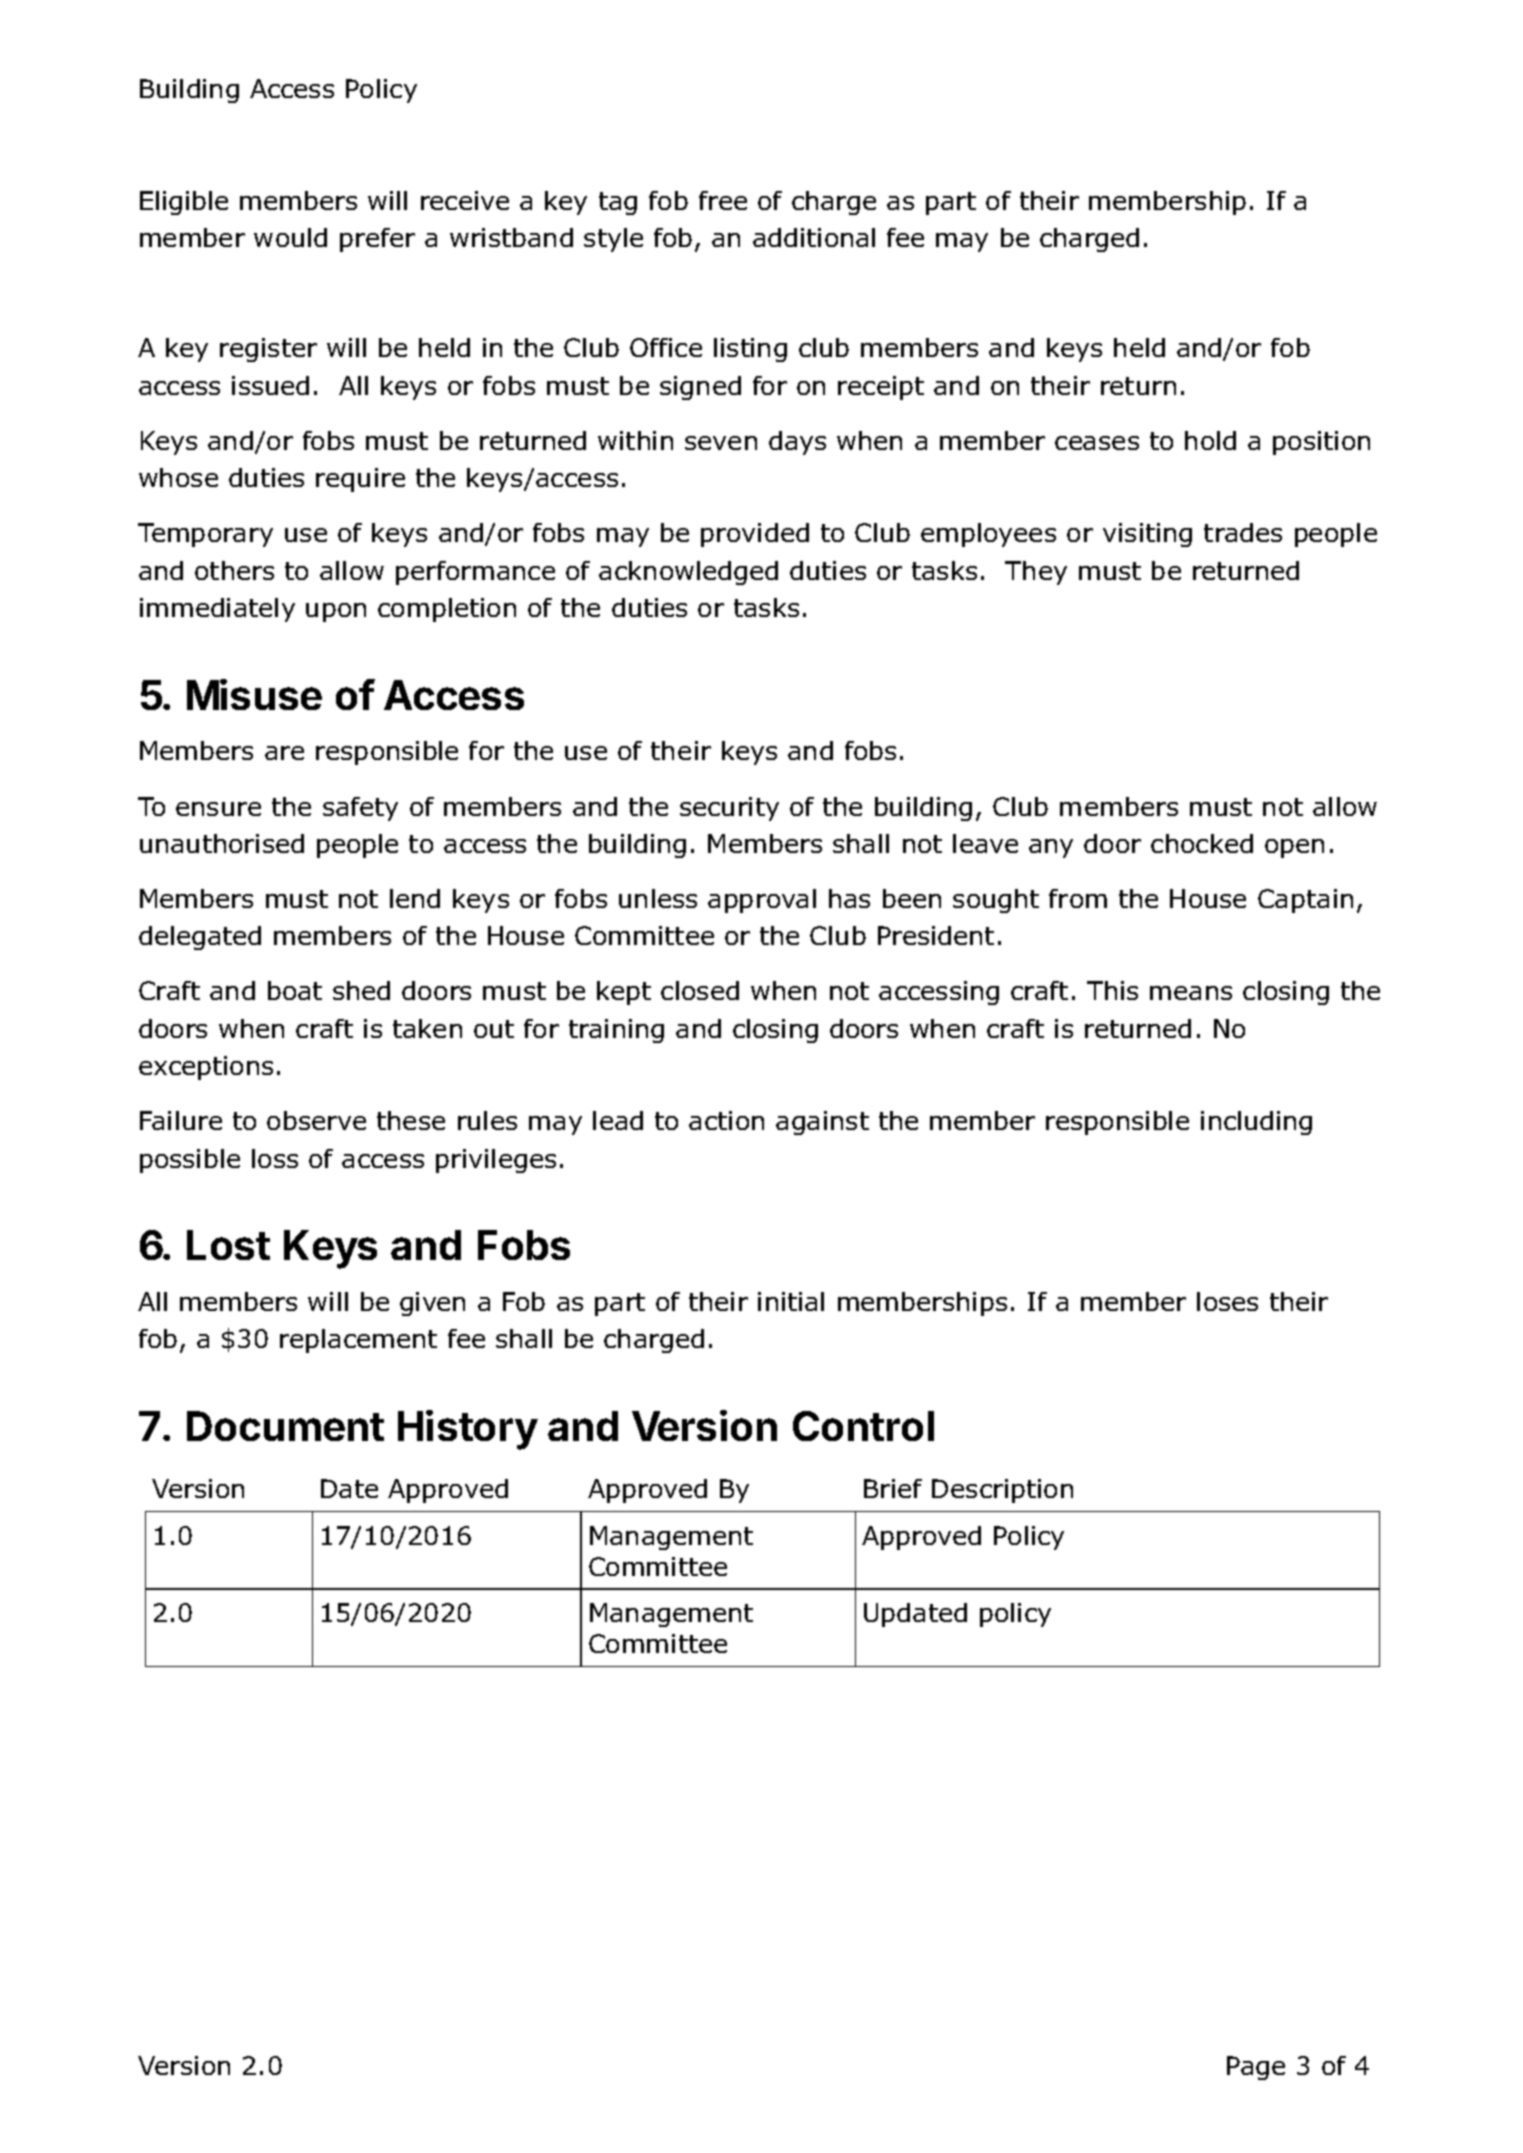 This document has width=1523, height=2153. Describe the element at coordinates (316, 1120) in the document. I see `observe` at that location.
